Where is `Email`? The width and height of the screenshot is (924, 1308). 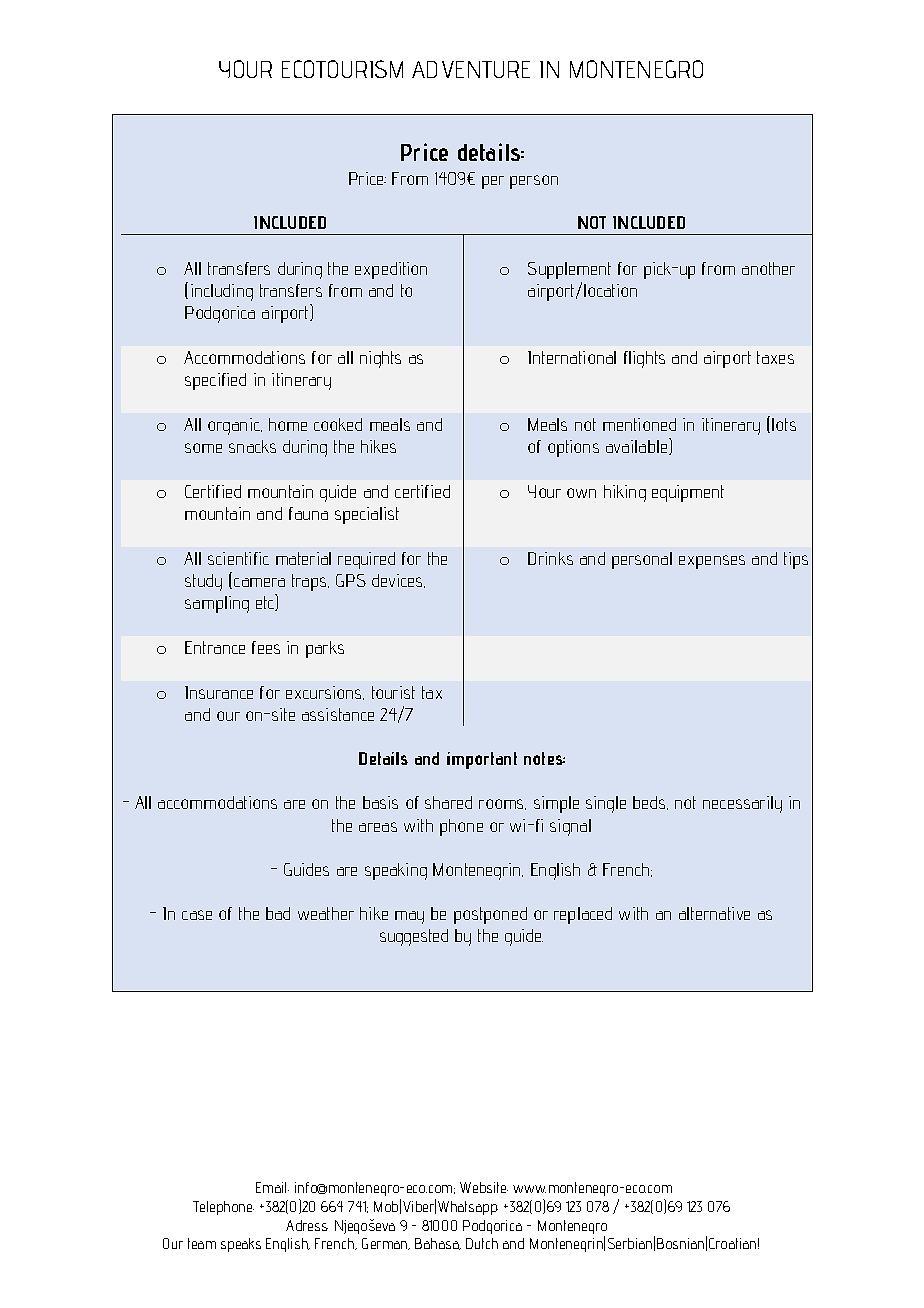 Email is located at coordinates (272, 1187).
